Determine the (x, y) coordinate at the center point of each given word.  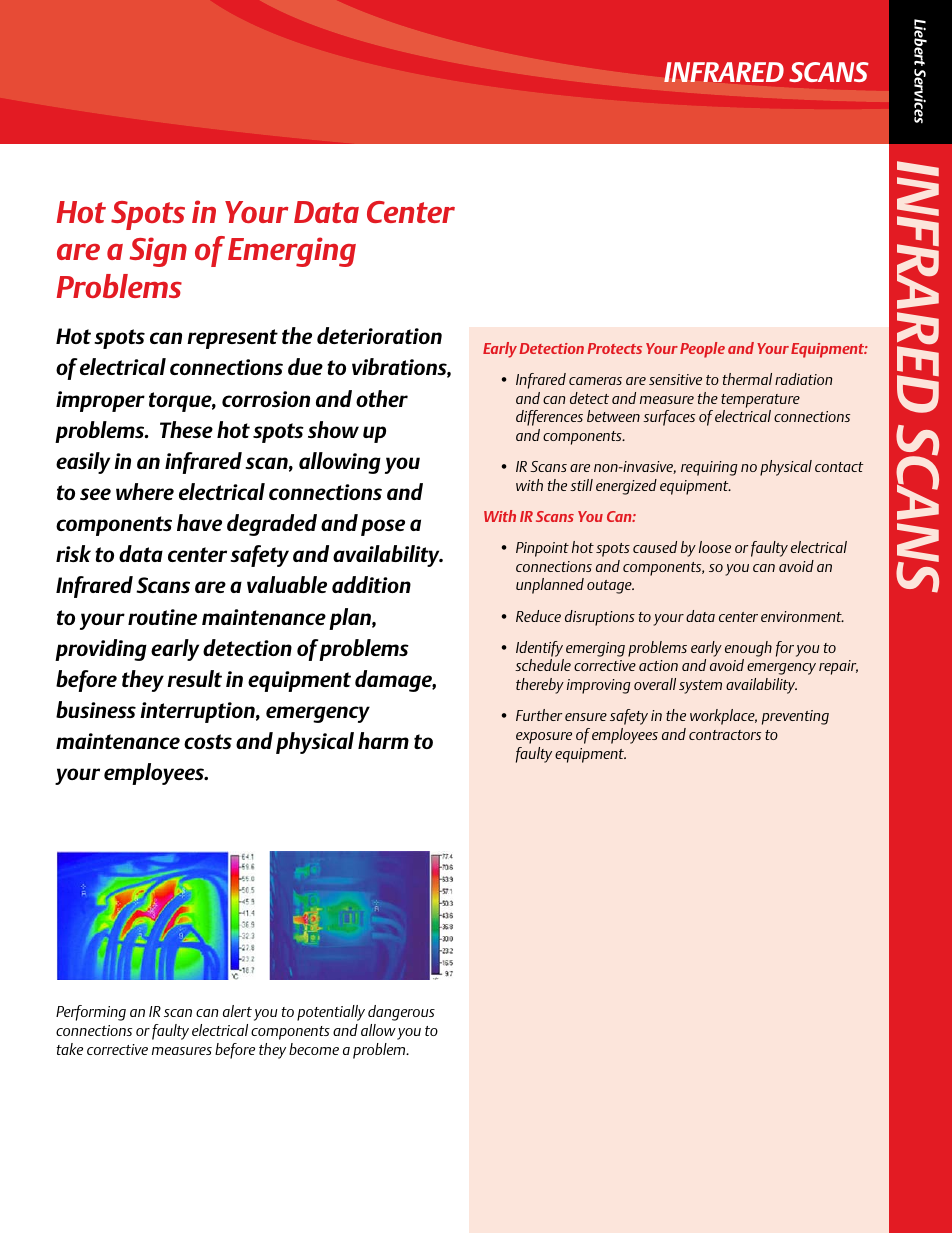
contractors (725, 735)
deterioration (379, 335)
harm (383, 740)
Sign (158, 252)
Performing (91, 1013)
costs (208, 741)
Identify (539, 649)
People (702, 350)
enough (748, 649)
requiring (709, 468)
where (145, 491)
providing (101, 650)
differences (549, 418)
